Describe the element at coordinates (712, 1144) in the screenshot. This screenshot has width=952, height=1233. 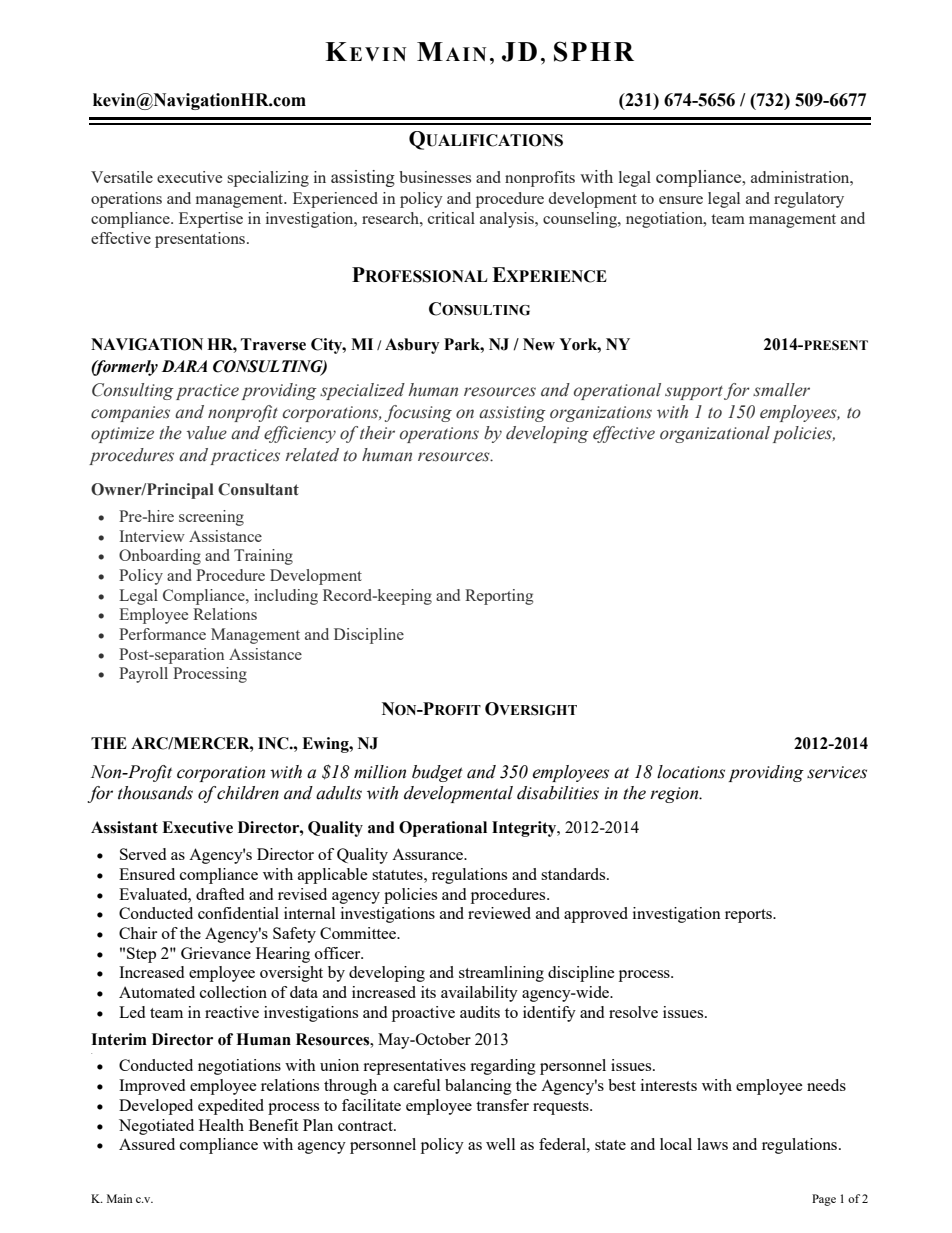
I see `laws` at that location.
